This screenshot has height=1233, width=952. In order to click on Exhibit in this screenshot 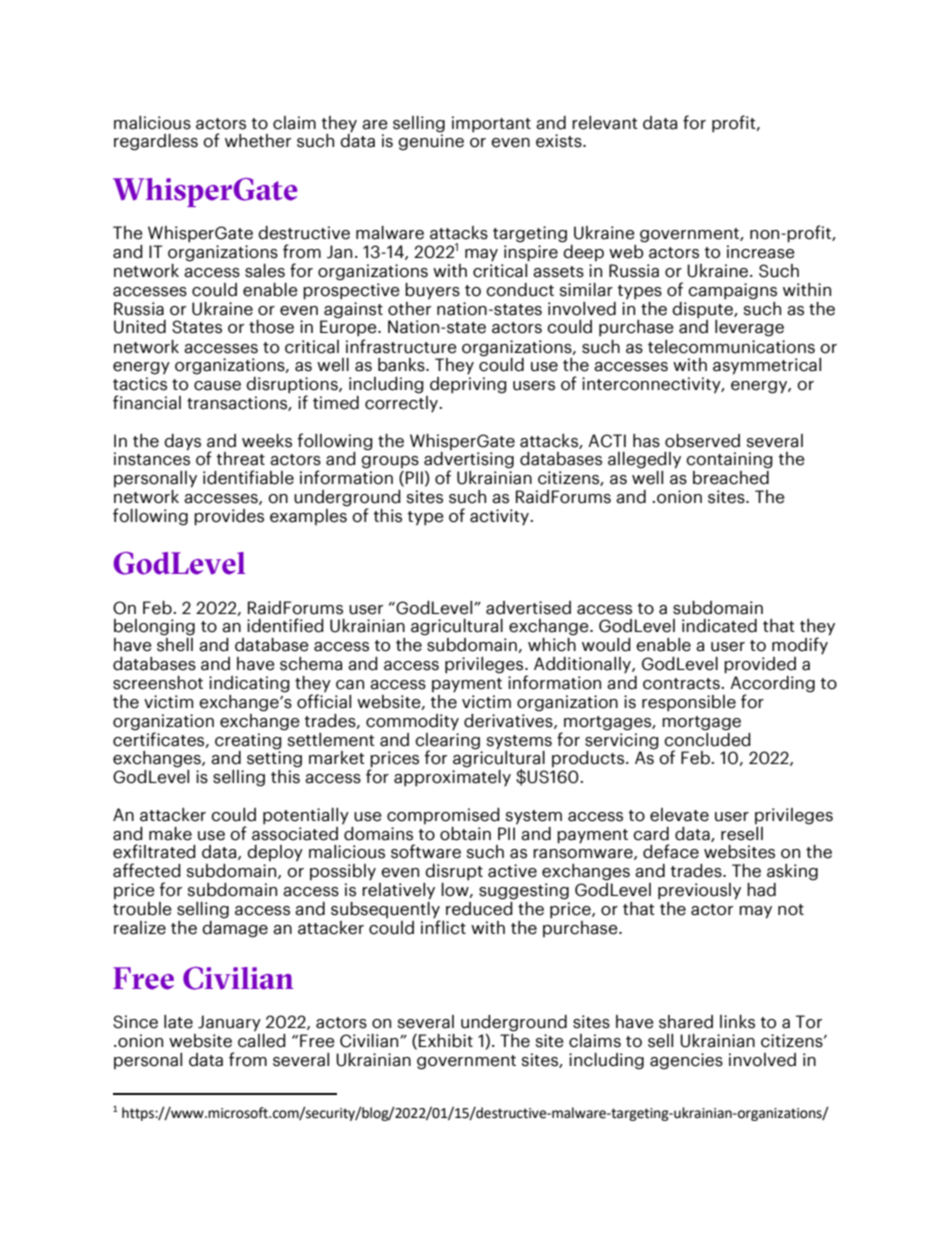, I will do `click(446, 1041)`.
